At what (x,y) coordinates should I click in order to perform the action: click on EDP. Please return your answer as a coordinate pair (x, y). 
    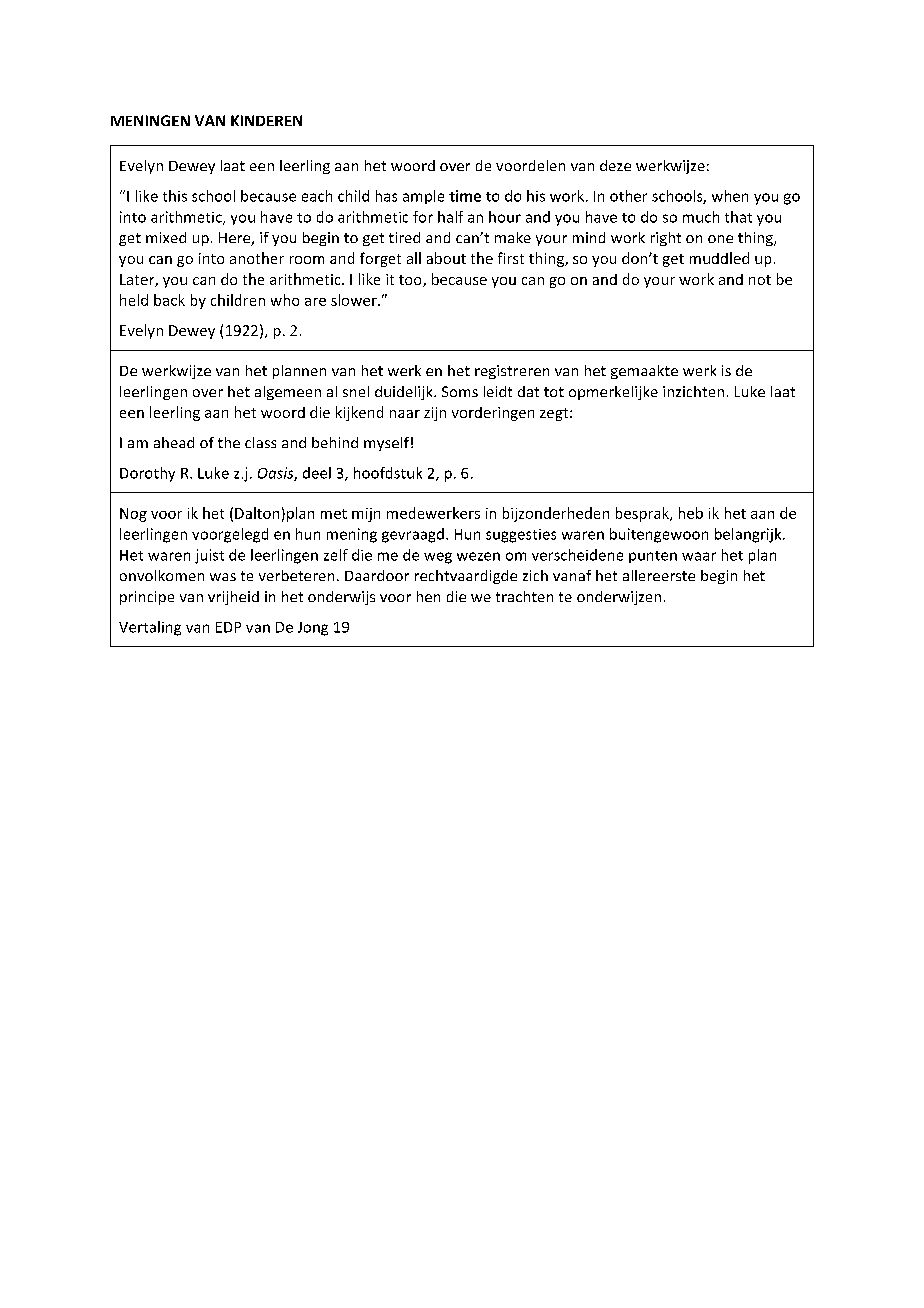
    Looking at the image, I should click on (228, 627).
